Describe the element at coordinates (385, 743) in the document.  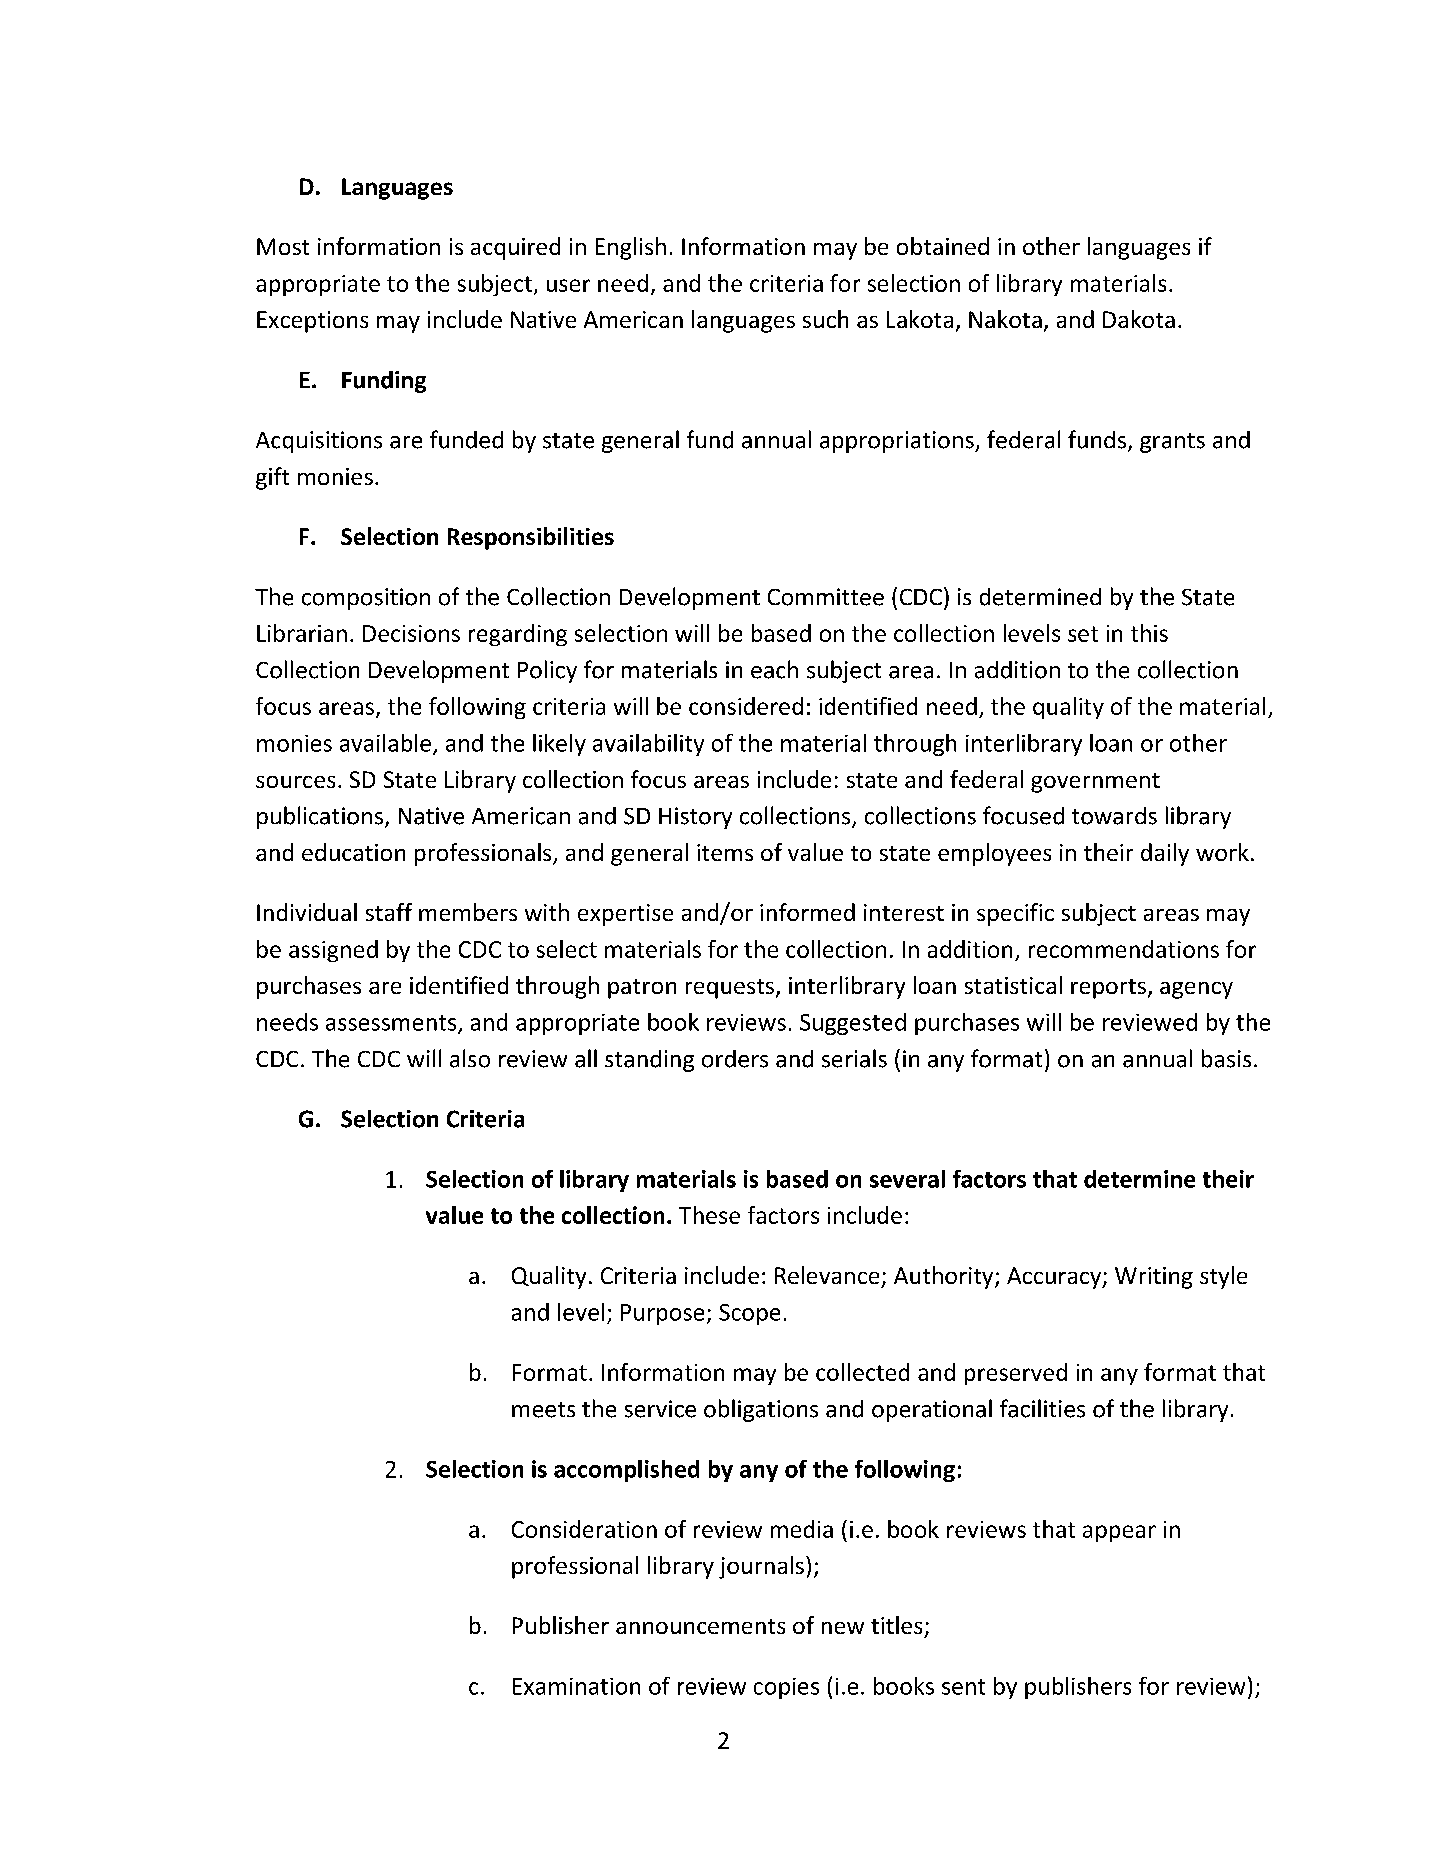
I see `available` at that location.
